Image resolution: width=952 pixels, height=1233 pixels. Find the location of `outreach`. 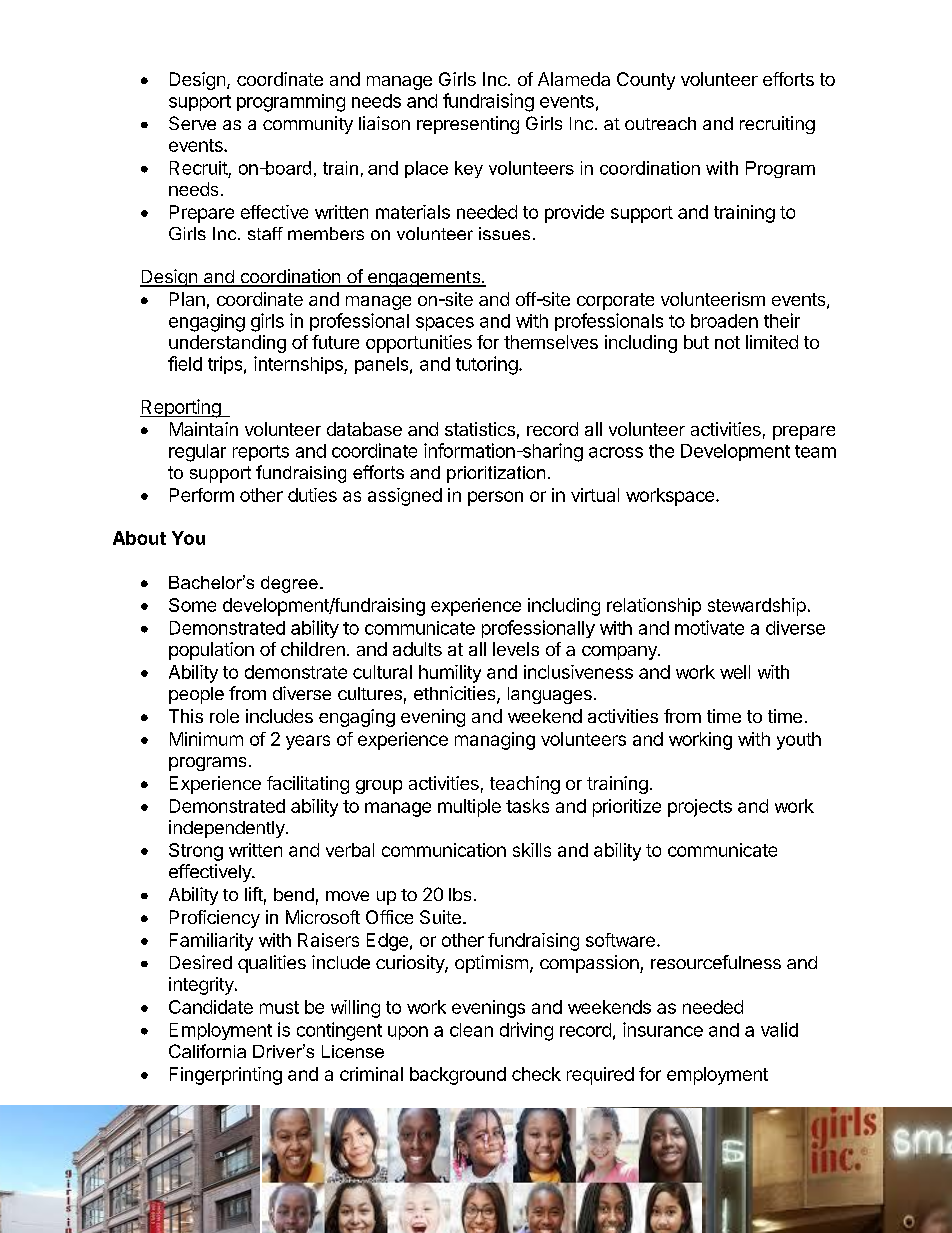

outreach is located at coordinates (660, 123).
